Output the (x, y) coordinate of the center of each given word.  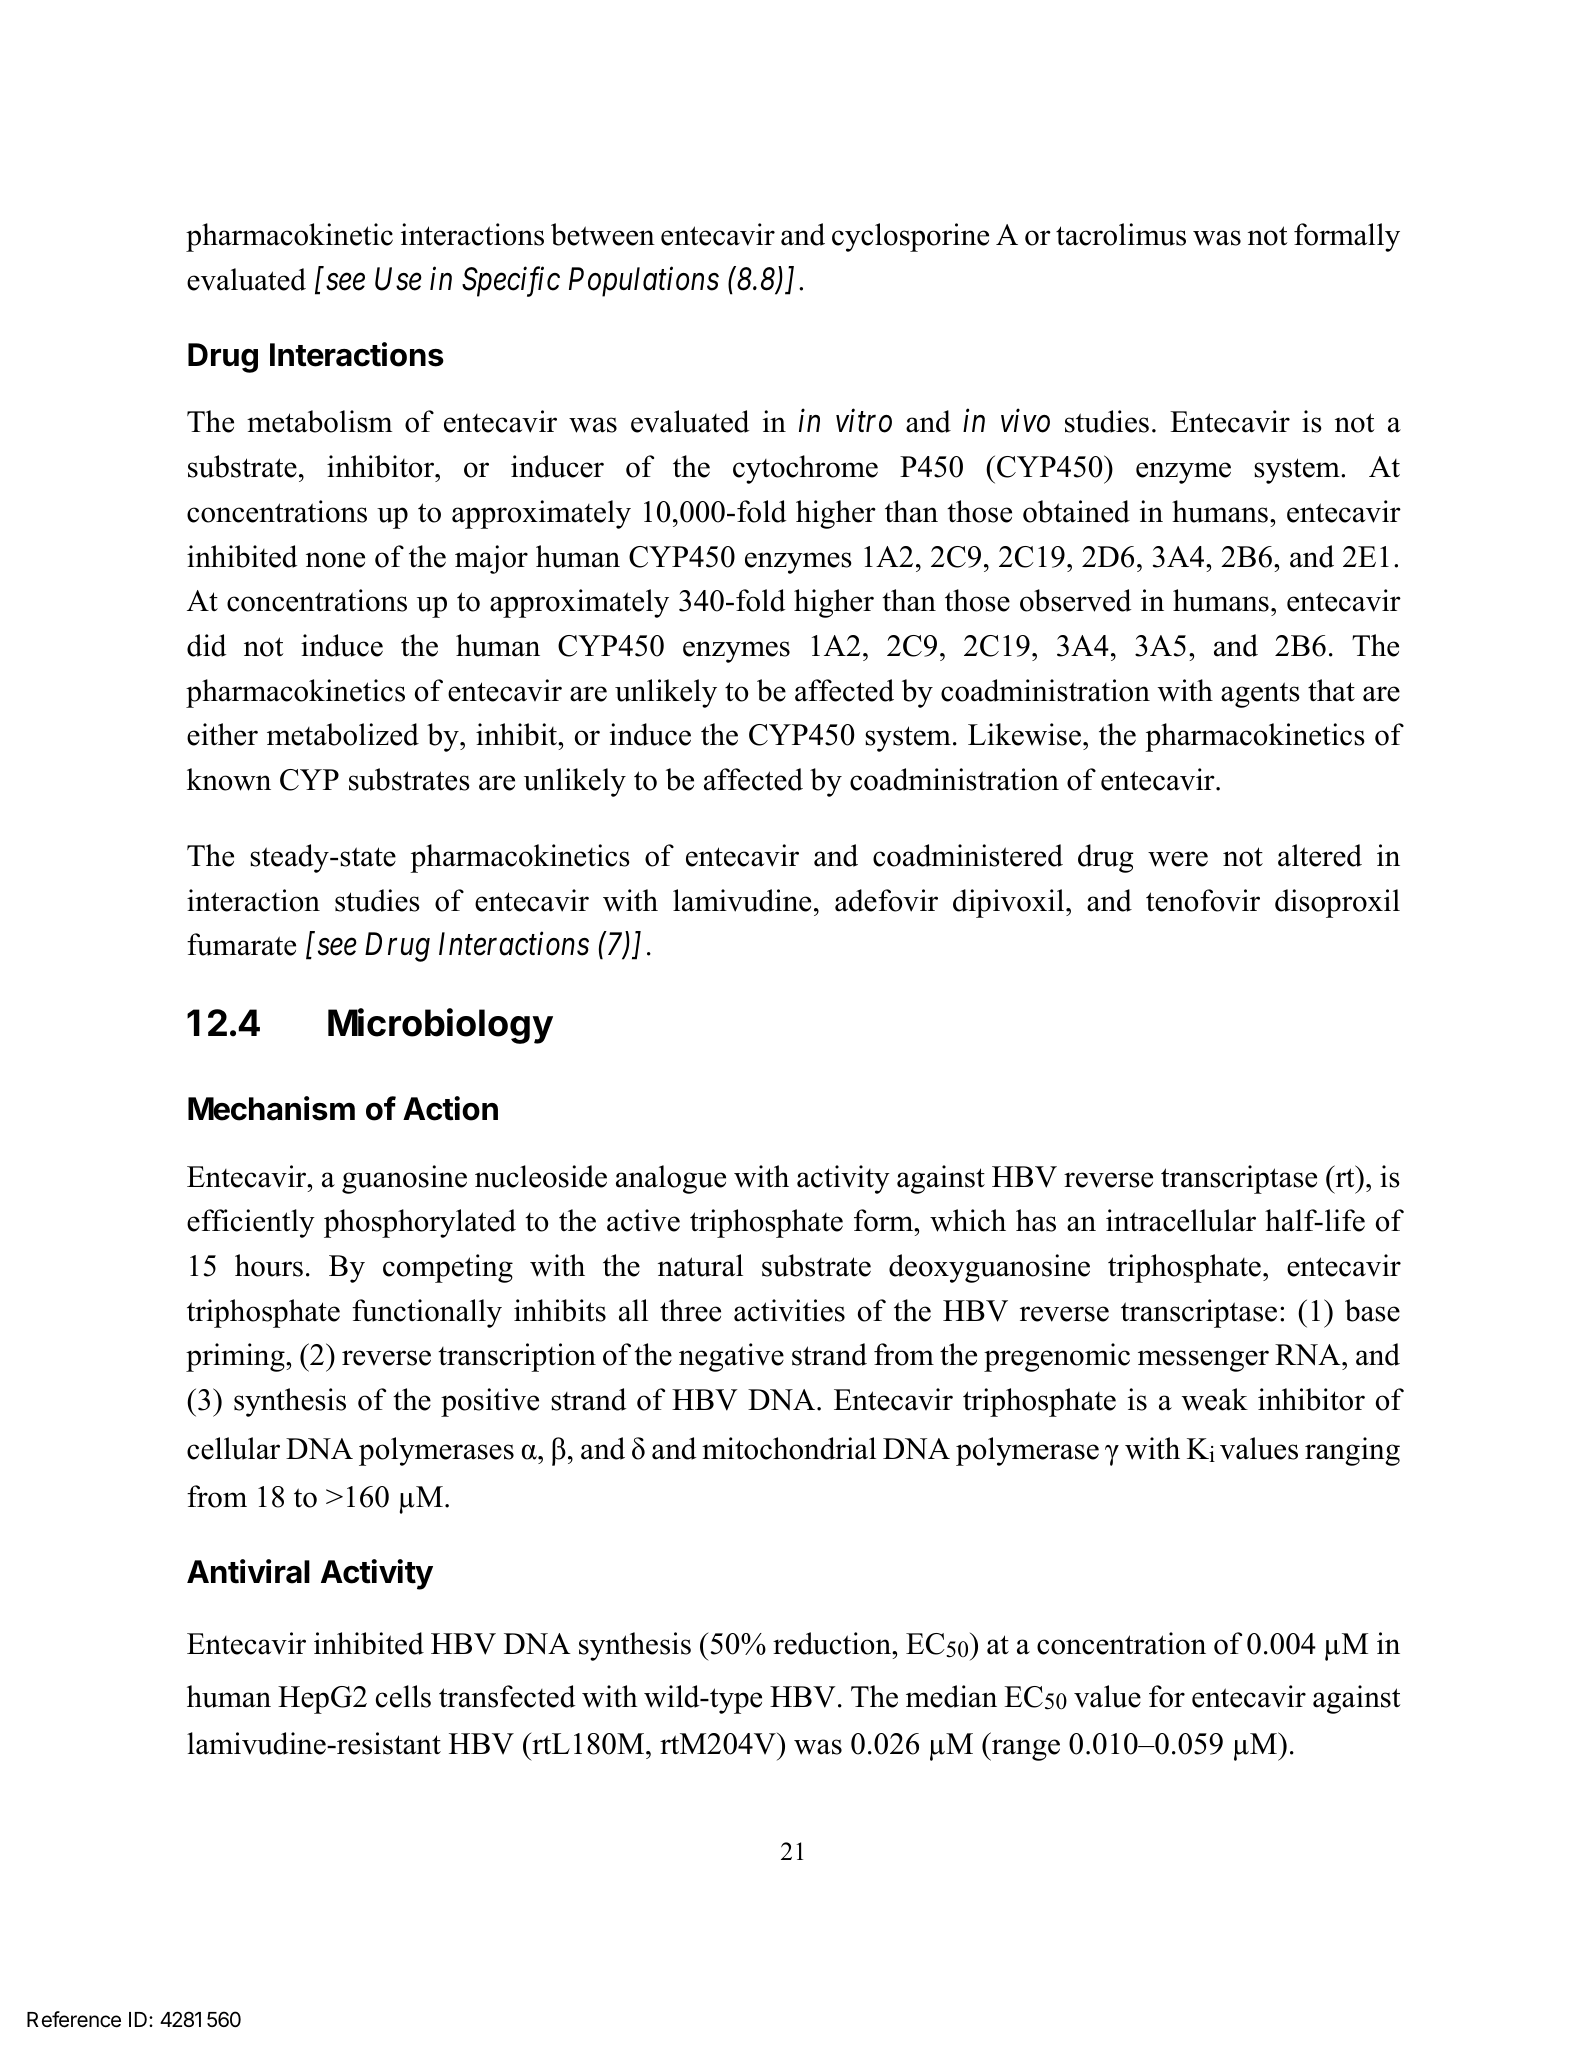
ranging (1352, 1451)
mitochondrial (789, 1448)
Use (398, 279)
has (1036, 1220)
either (222, 734)
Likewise (1024, 734)
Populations (644, 282)
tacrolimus (1121, 234)
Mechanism (271, 1108)
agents (1260, 695)
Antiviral (248, 1571)
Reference (74, 2019)
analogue (671, 1179)
